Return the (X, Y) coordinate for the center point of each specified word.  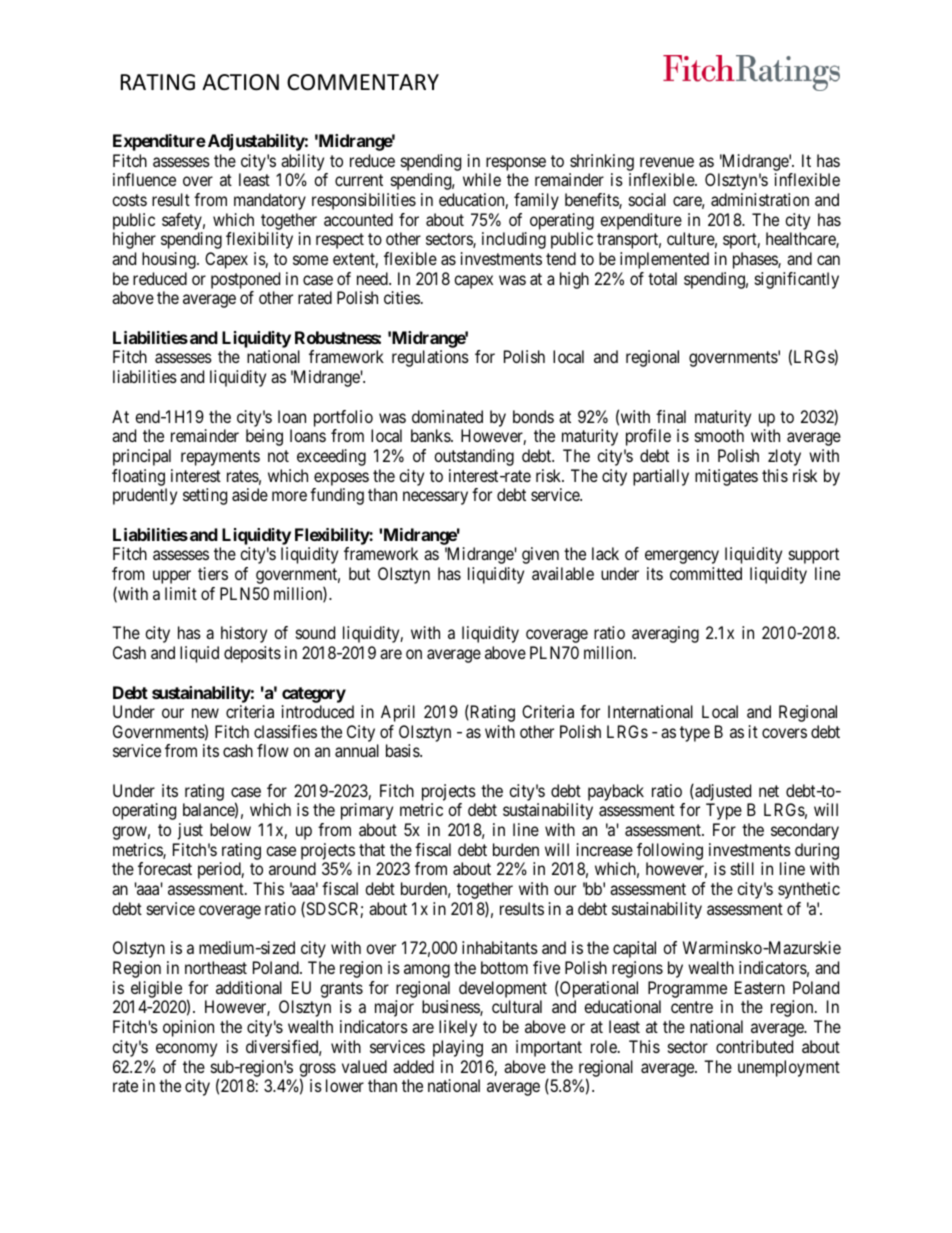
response (516, 164)
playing (458, 1048)
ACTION (240, 82)
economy (186, 1050)
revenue (667, 162)
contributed (754, 1046)
